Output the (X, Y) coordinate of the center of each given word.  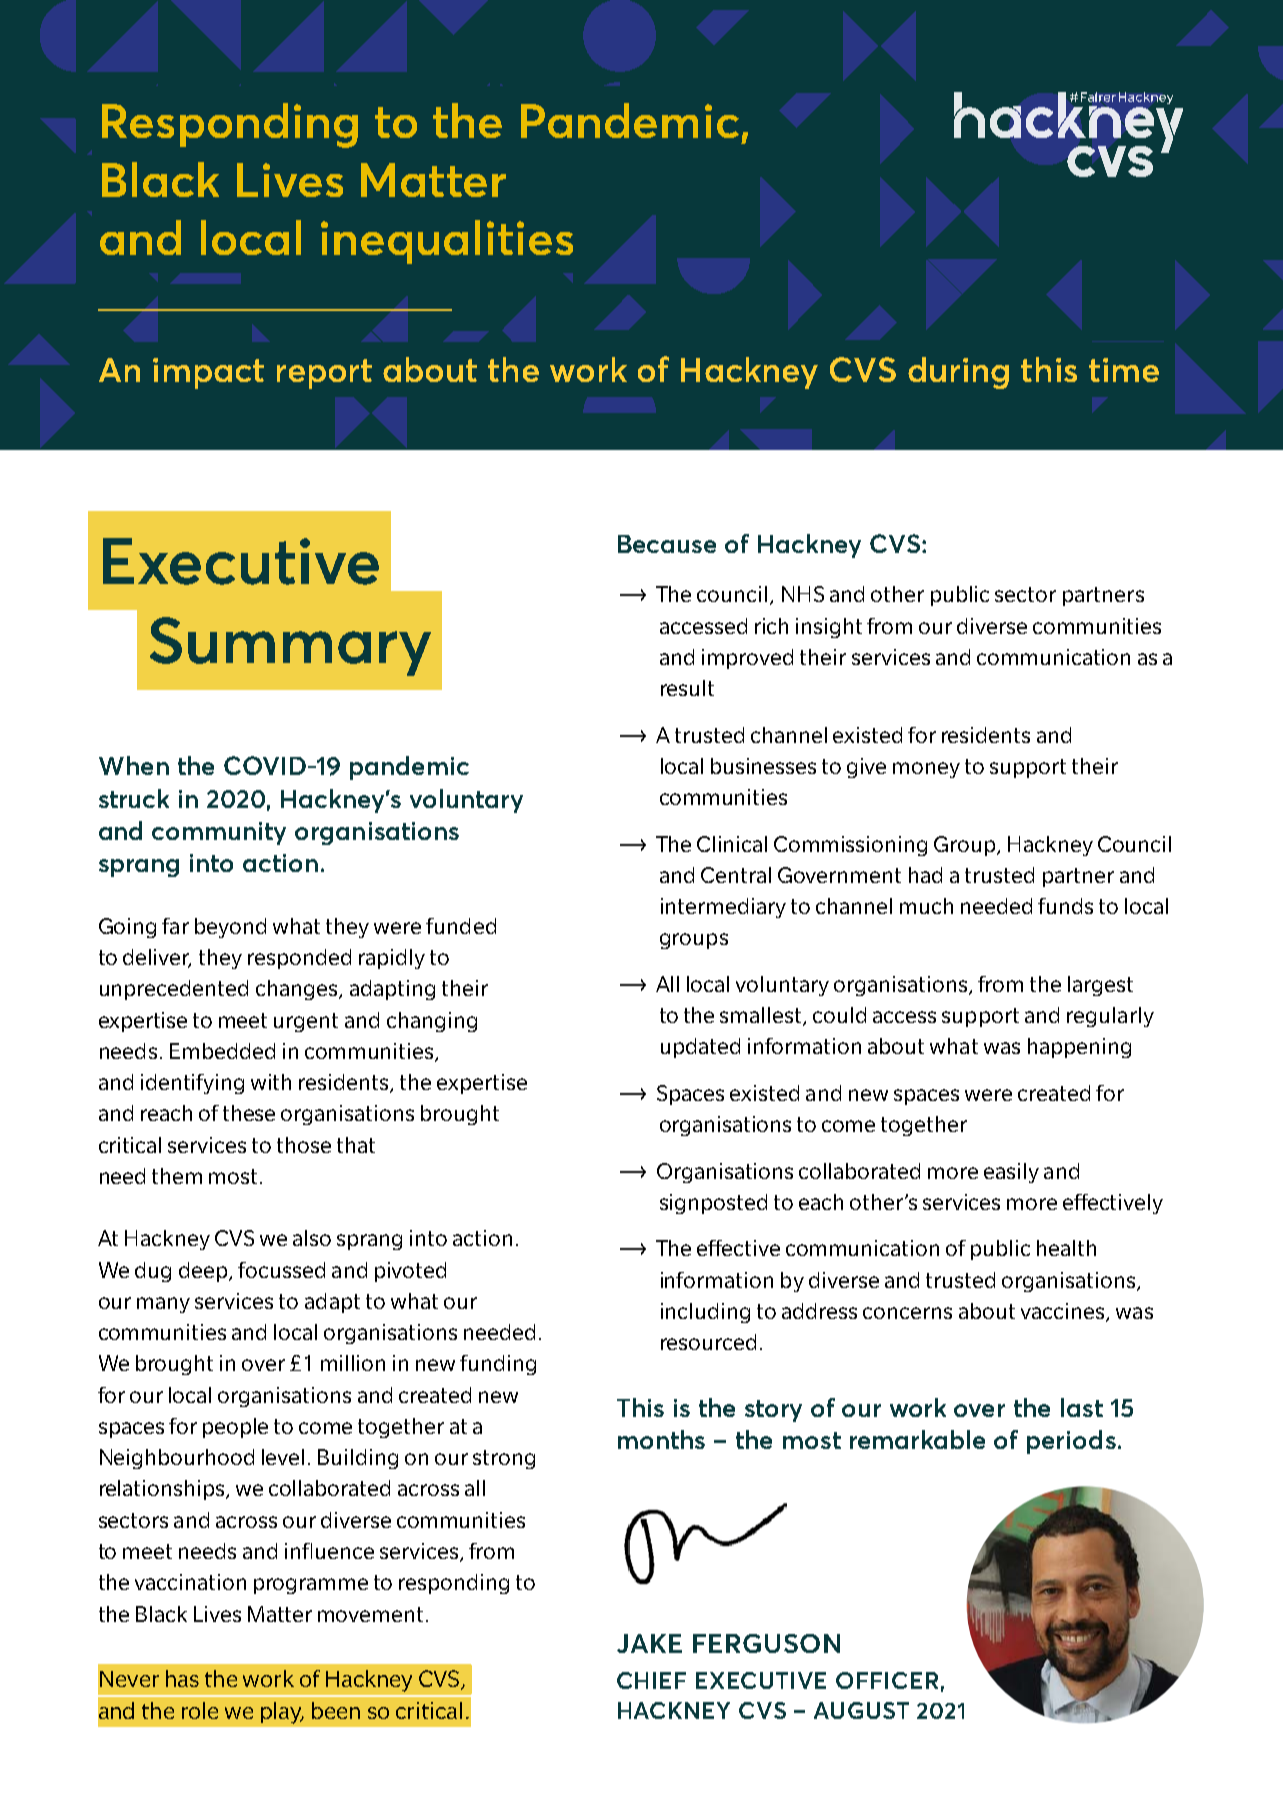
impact (208, 373)
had (925, 875)
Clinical (732, 844)
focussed (281, 1270)
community (219, 833)
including (705, 1313)
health (1066, 1248)
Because (667, 544)
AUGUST (861, 1710)
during (958, 373)
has (182, 1678)
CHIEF (651, 1680)
